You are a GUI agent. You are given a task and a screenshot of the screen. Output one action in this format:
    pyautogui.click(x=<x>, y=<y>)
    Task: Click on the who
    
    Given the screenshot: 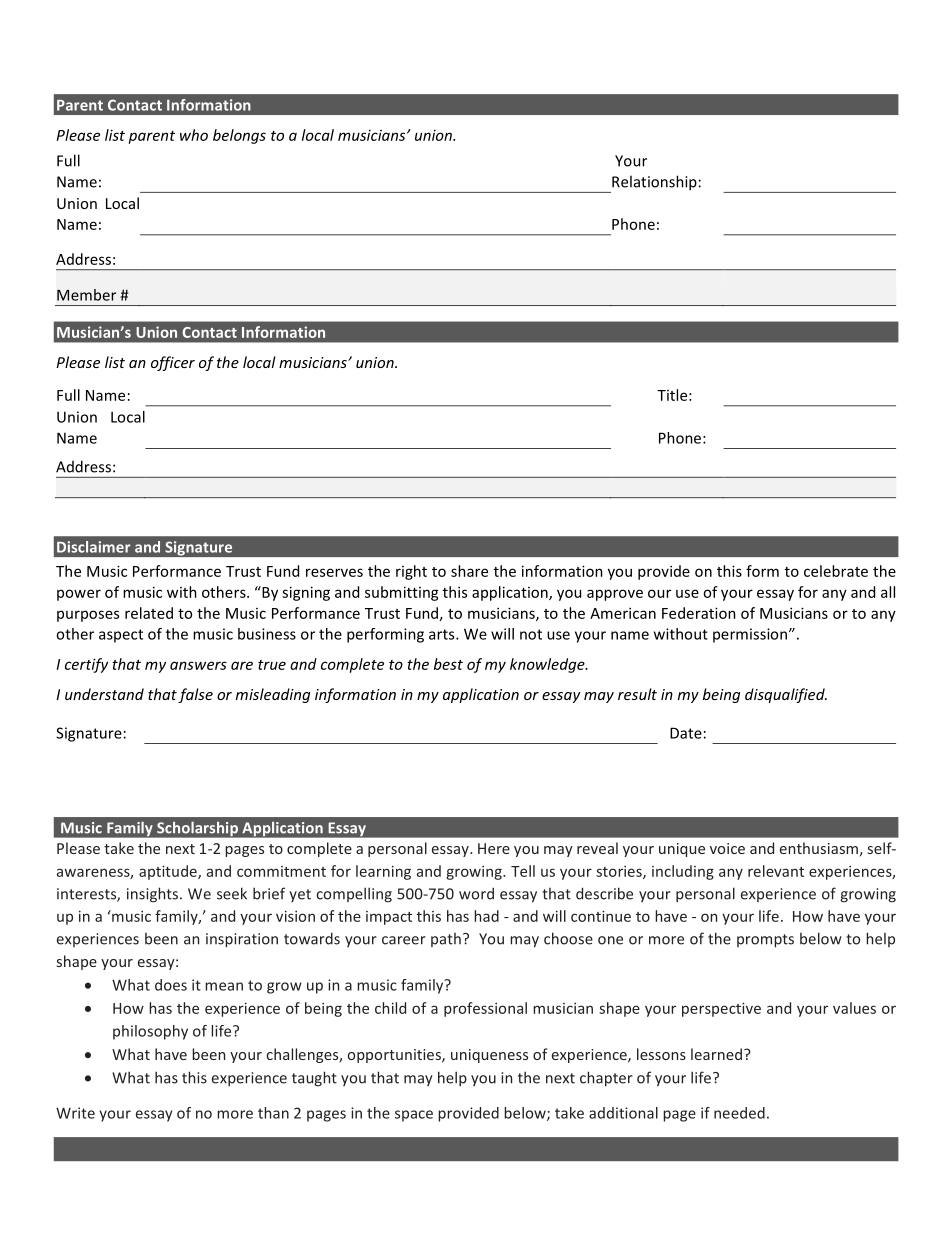 What is the action you would take?
    pyautogui.click(x=194, y=135)
